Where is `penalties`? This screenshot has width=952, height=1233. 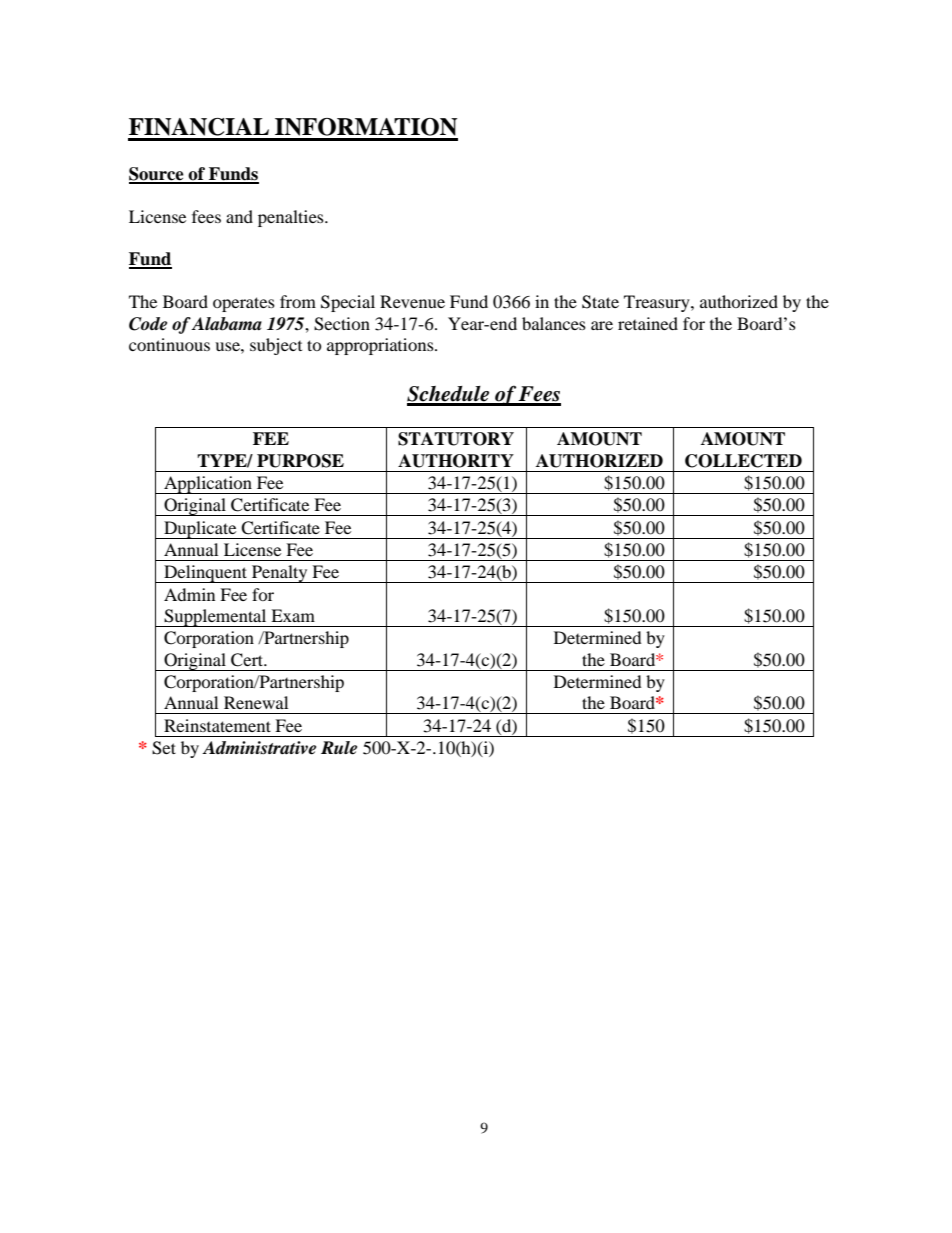
penalties is located at coordinates (292, 218).
